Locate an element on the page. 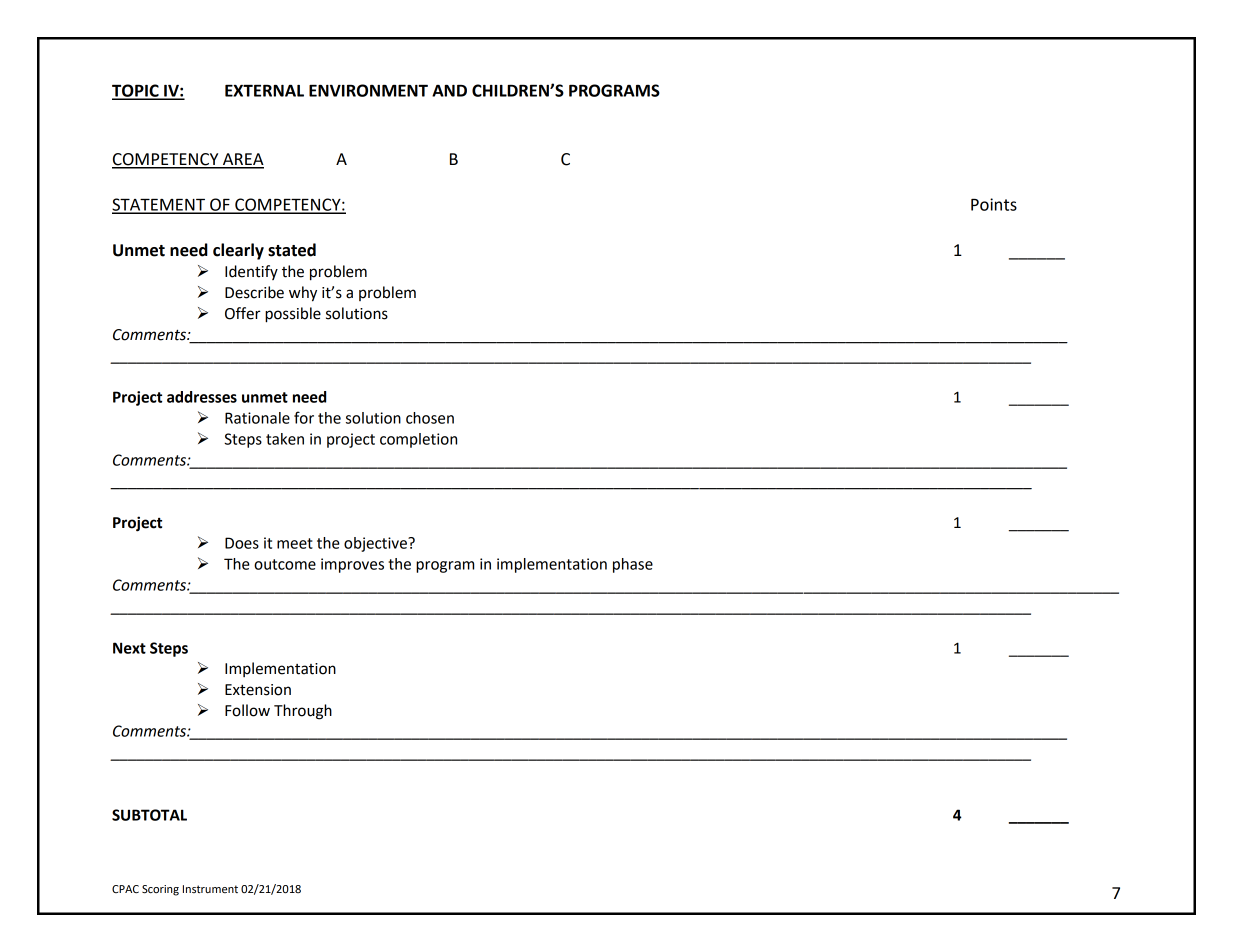 The width and height of the image is (1233, 952). Points is located at coordinates (994, 204).
